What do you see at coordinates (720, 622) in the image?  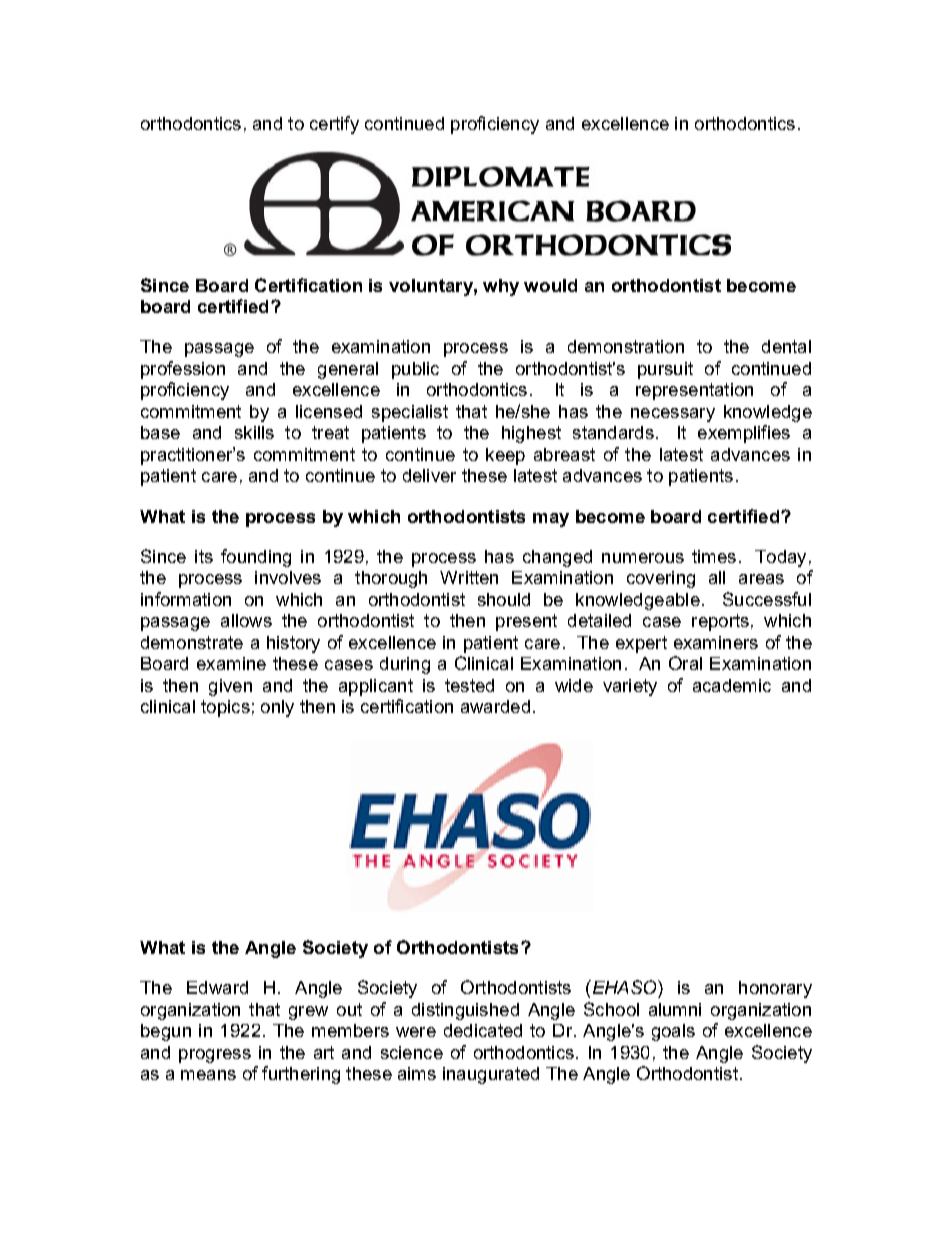 I see `reports` at bounding box center [720, 622].
